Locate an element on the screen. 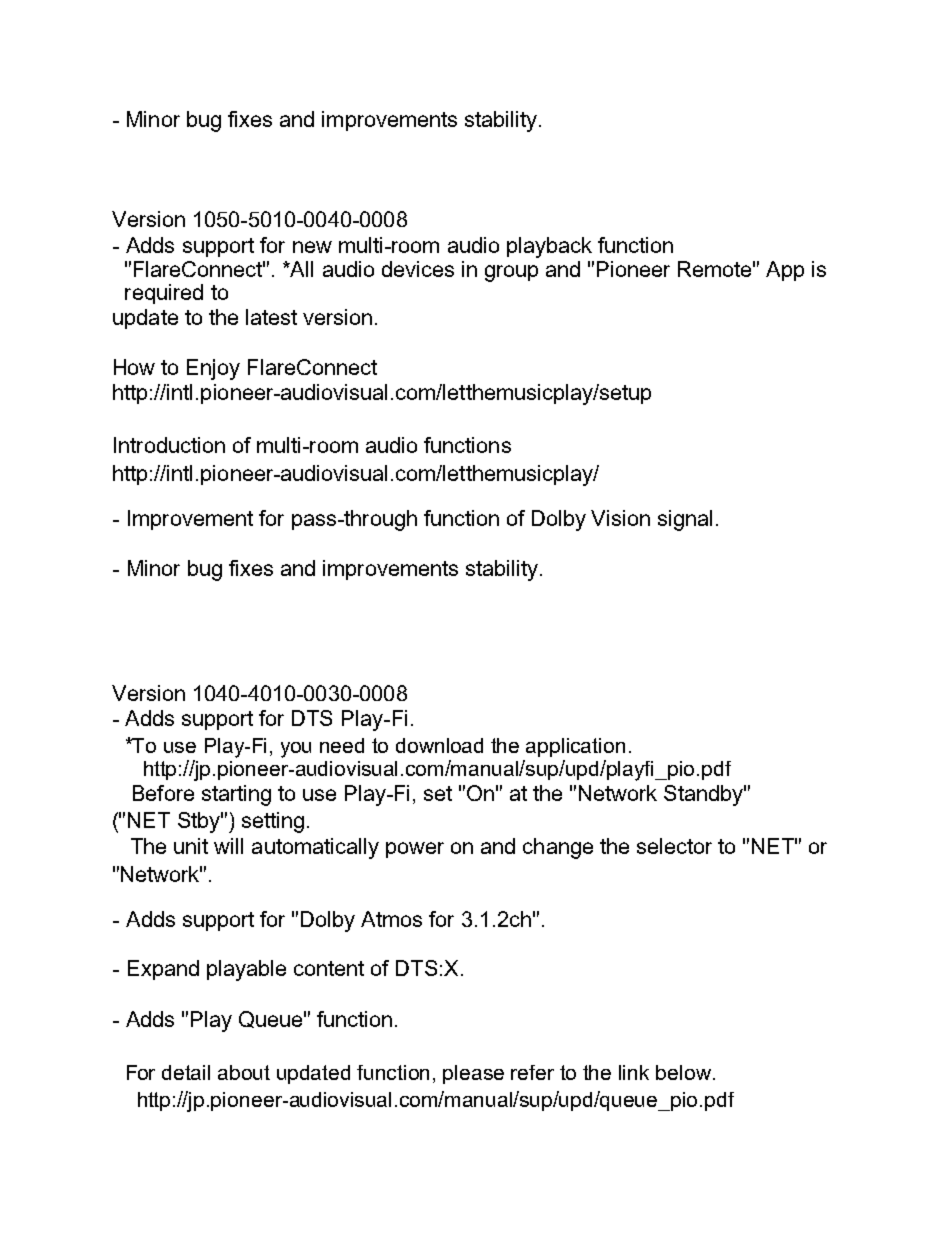 The height and width of the screenshot is (1233, 952). starting is located at coordinates (236, 795).
